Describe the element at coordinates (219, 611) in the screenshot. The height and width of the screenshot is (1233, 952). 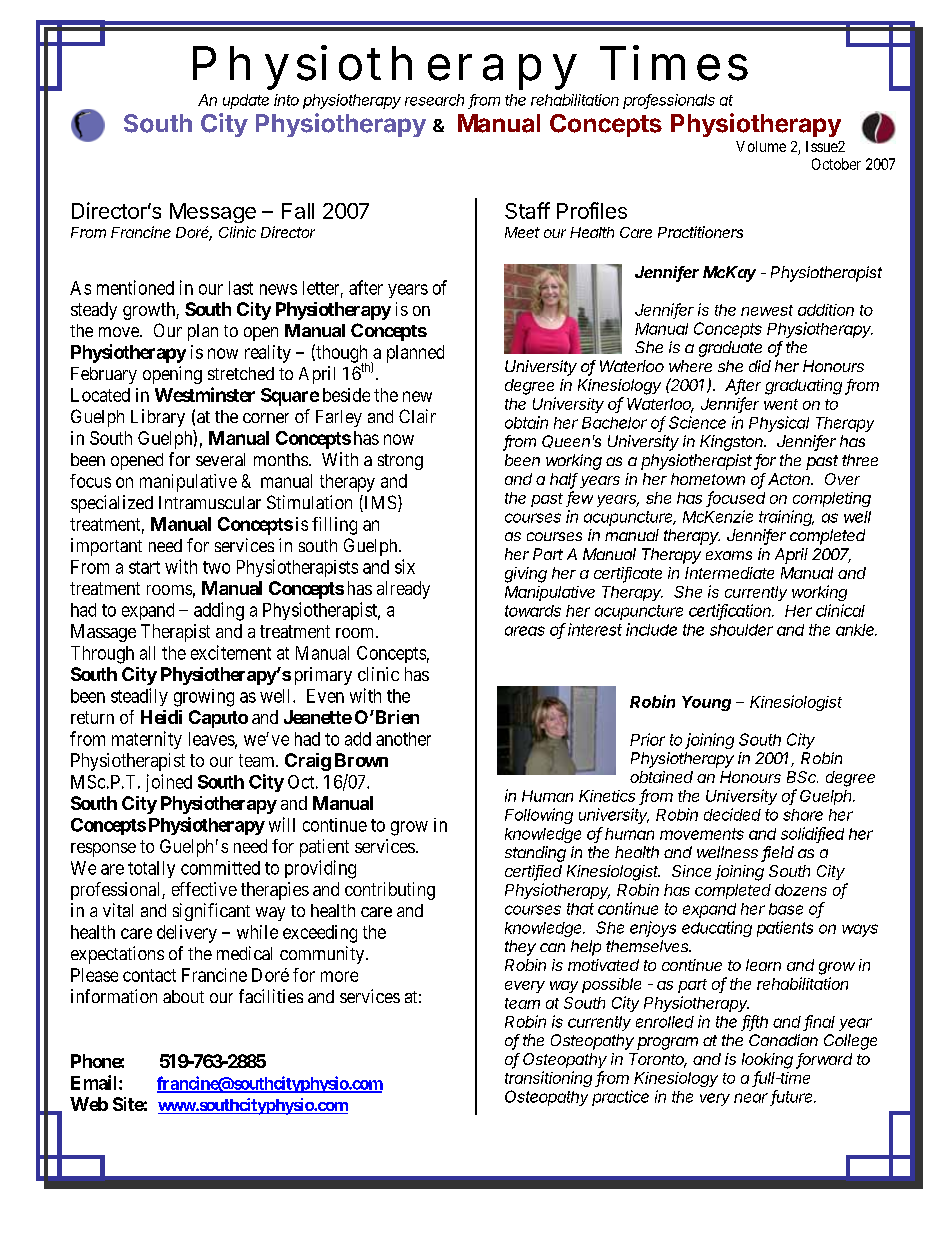
I see `adding` at that location.
